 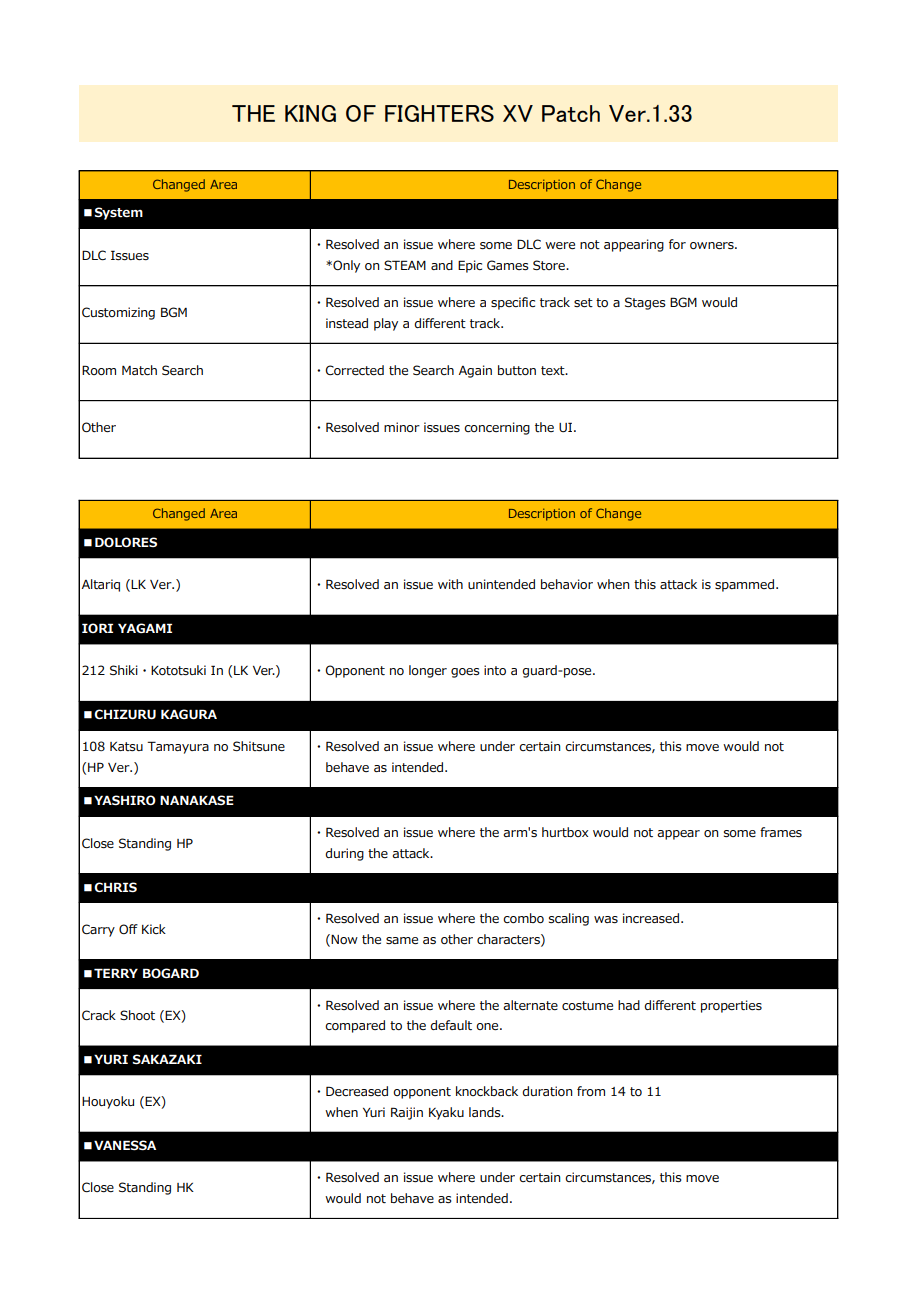 What do you see at coordinates (439, 113) in the page?
I see `FIGHTERS` at bounding box center [439, 113].
